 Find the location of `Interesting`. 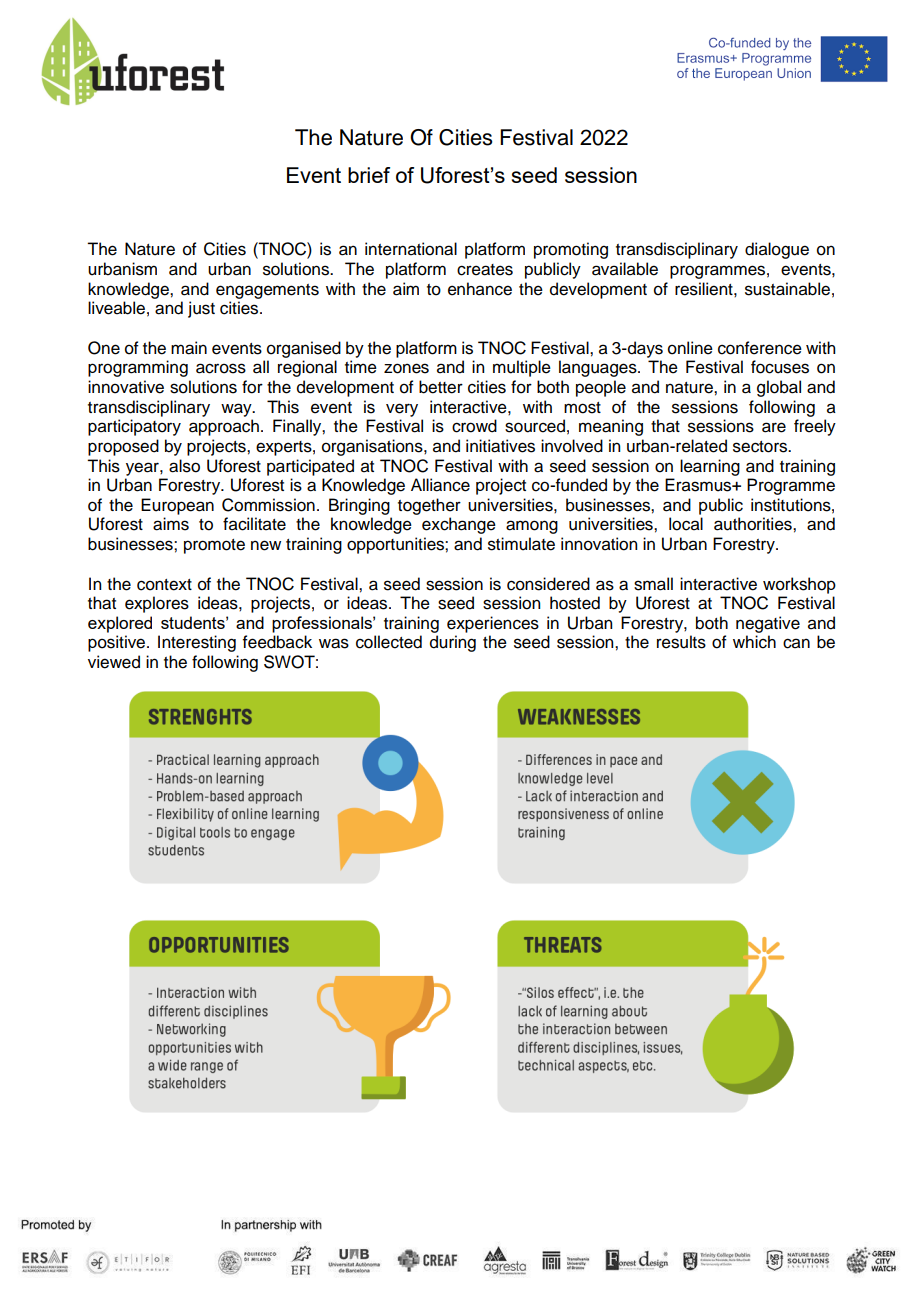

Interesting is located at coordinates (197, 643).
